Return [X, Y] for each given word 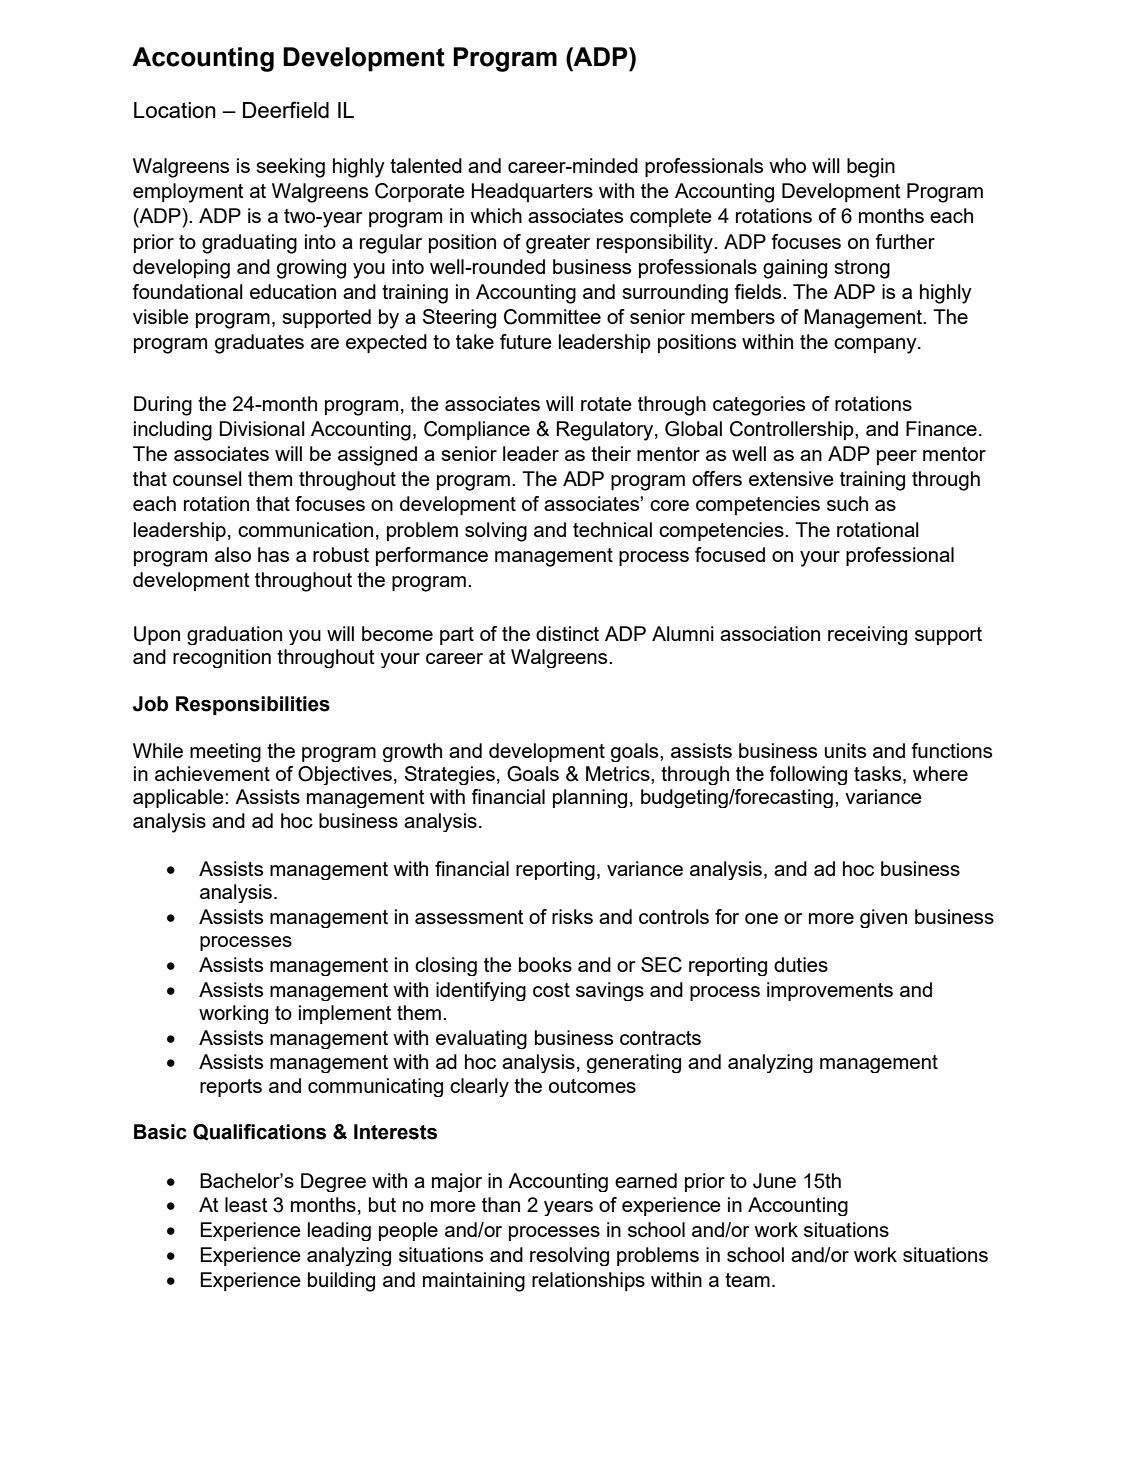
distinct [567, 633]
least [246, 1204]
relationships [588, 1281]
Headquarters [532, 192]
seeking [290, 168]
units [845, 750]
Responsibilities [253, 705]
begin [871, 168]
